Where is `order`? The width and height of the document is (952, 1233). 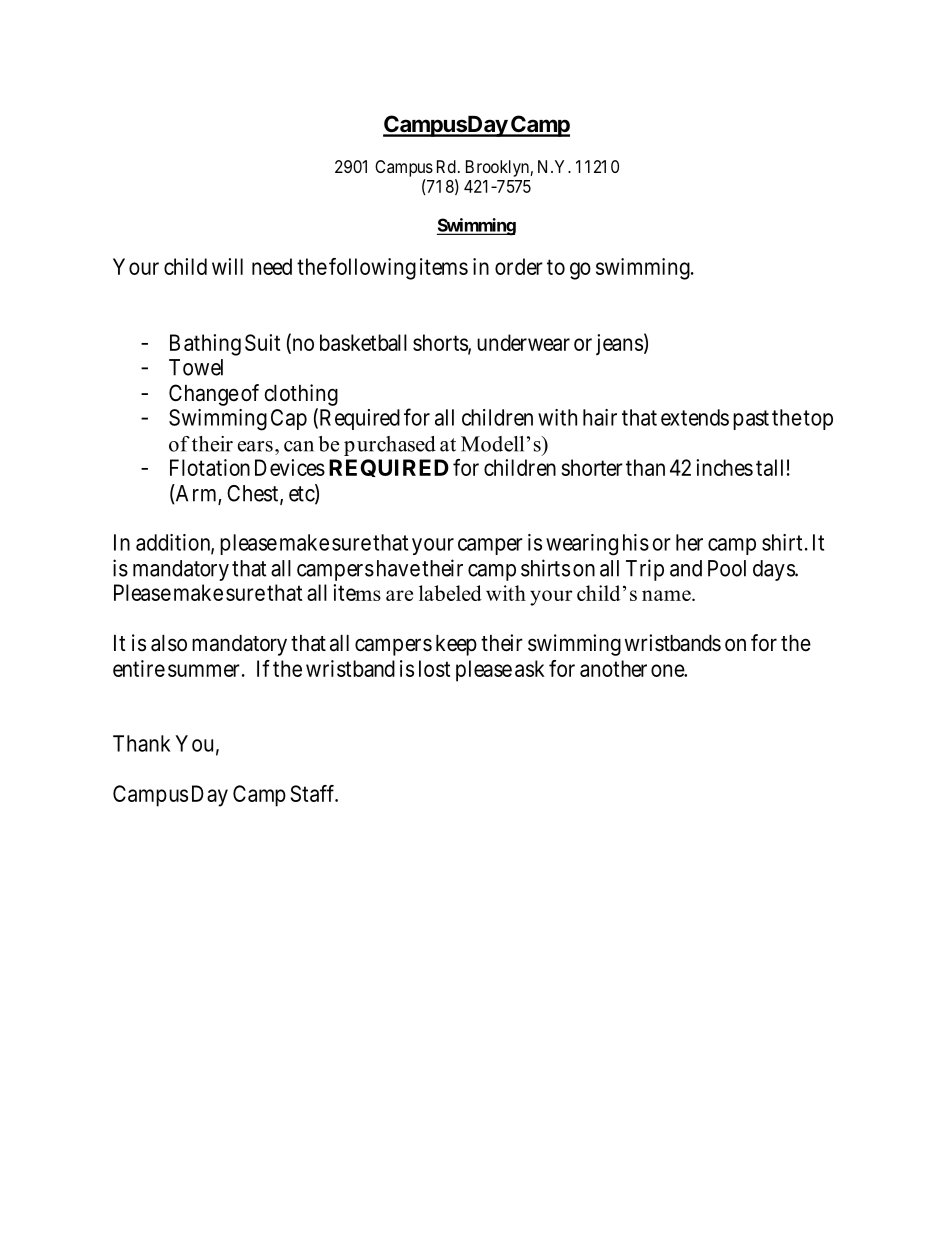
order is located at coordinates (519, 266).
